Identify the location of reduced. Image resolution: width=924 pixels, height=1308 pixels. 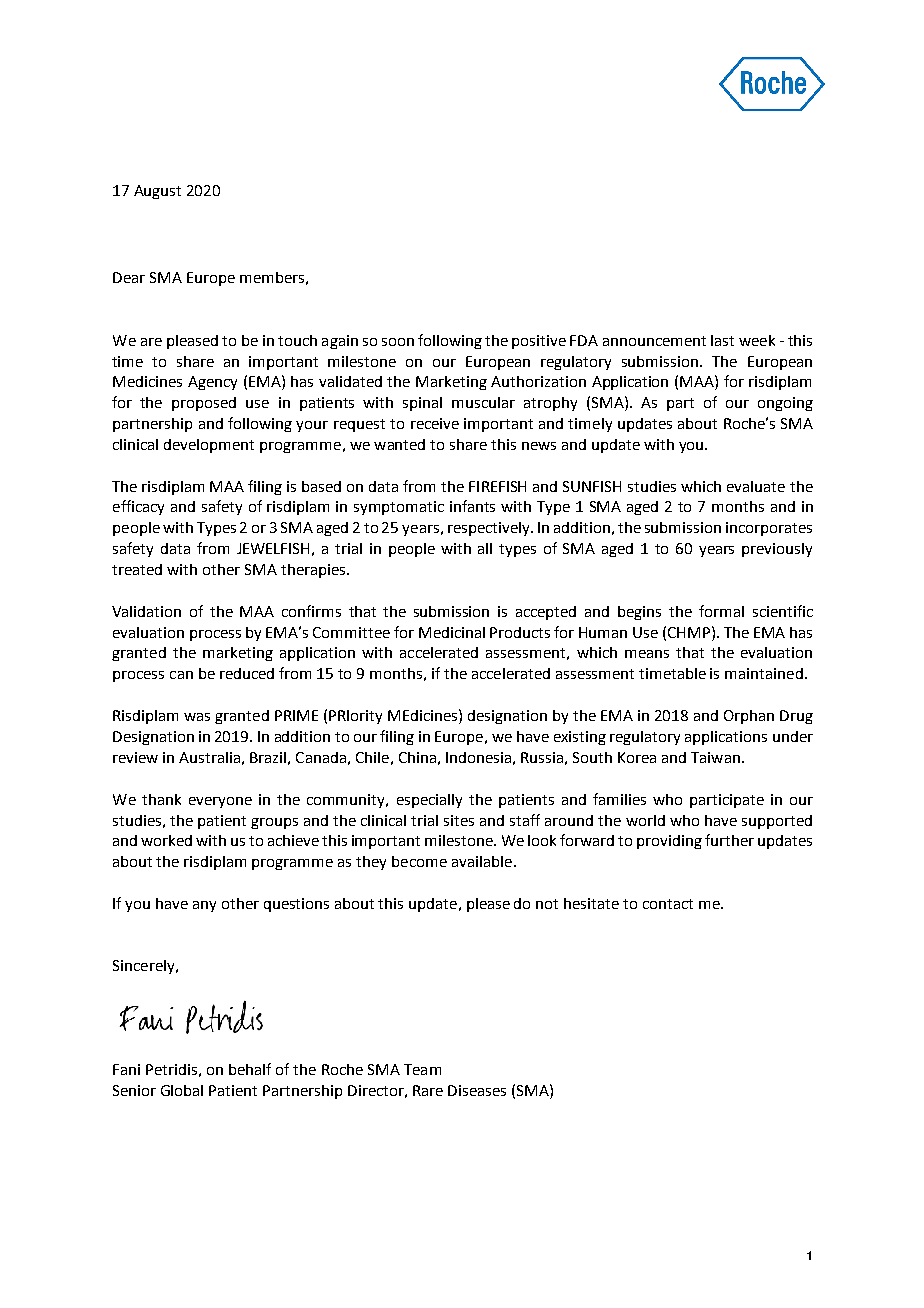
(247, 673).
